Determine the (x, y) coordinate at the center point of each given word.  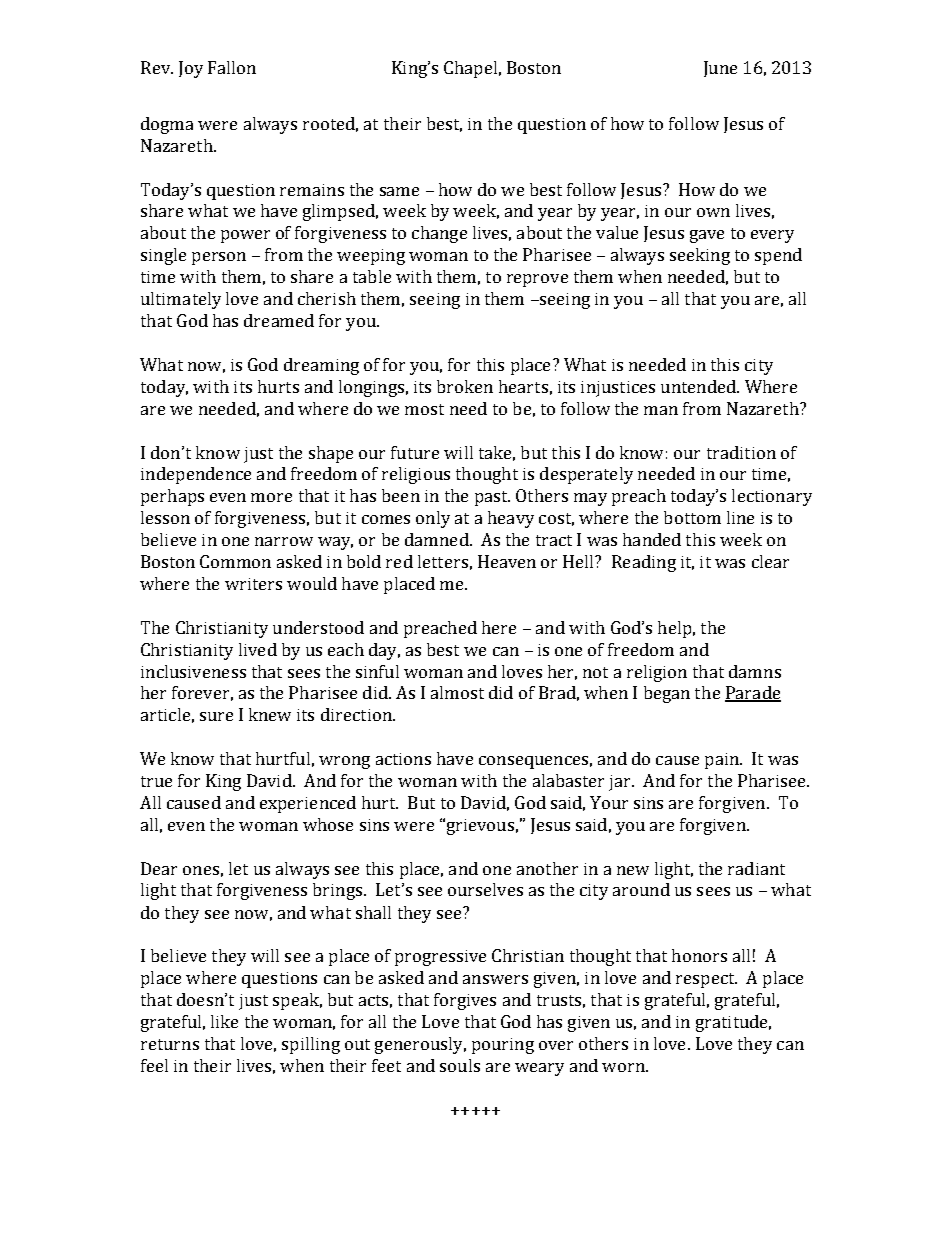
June (720, 69)
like (224, 1021)
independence (196, 475)
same (399, 191)
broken (465, 386)
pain (723, 761)
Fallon (232, 67)
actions (403, 759)
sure (216, 716)
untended (699, 386)
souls (460, 1065)
